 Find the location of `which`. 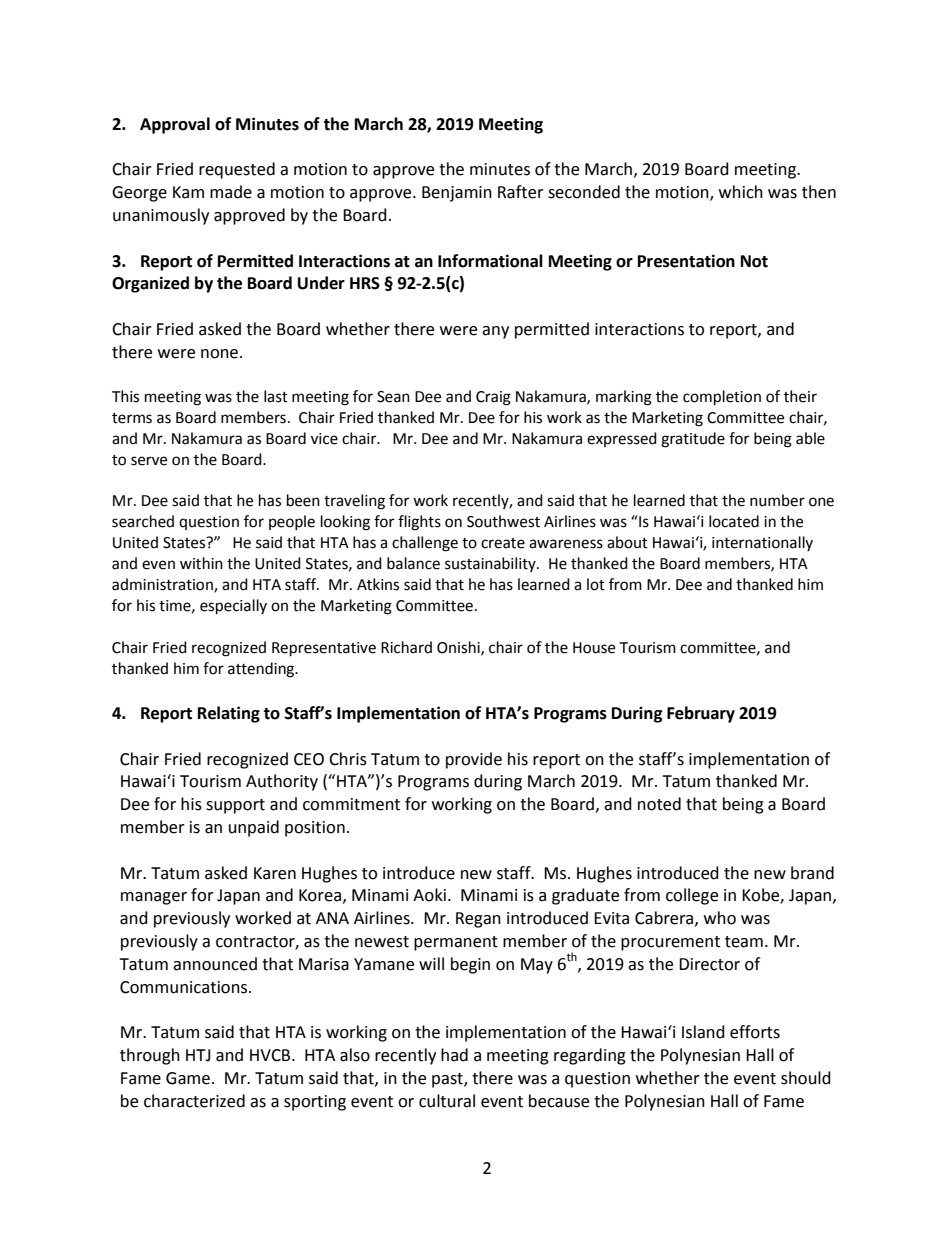

which is located at coordinates (741, 192).
